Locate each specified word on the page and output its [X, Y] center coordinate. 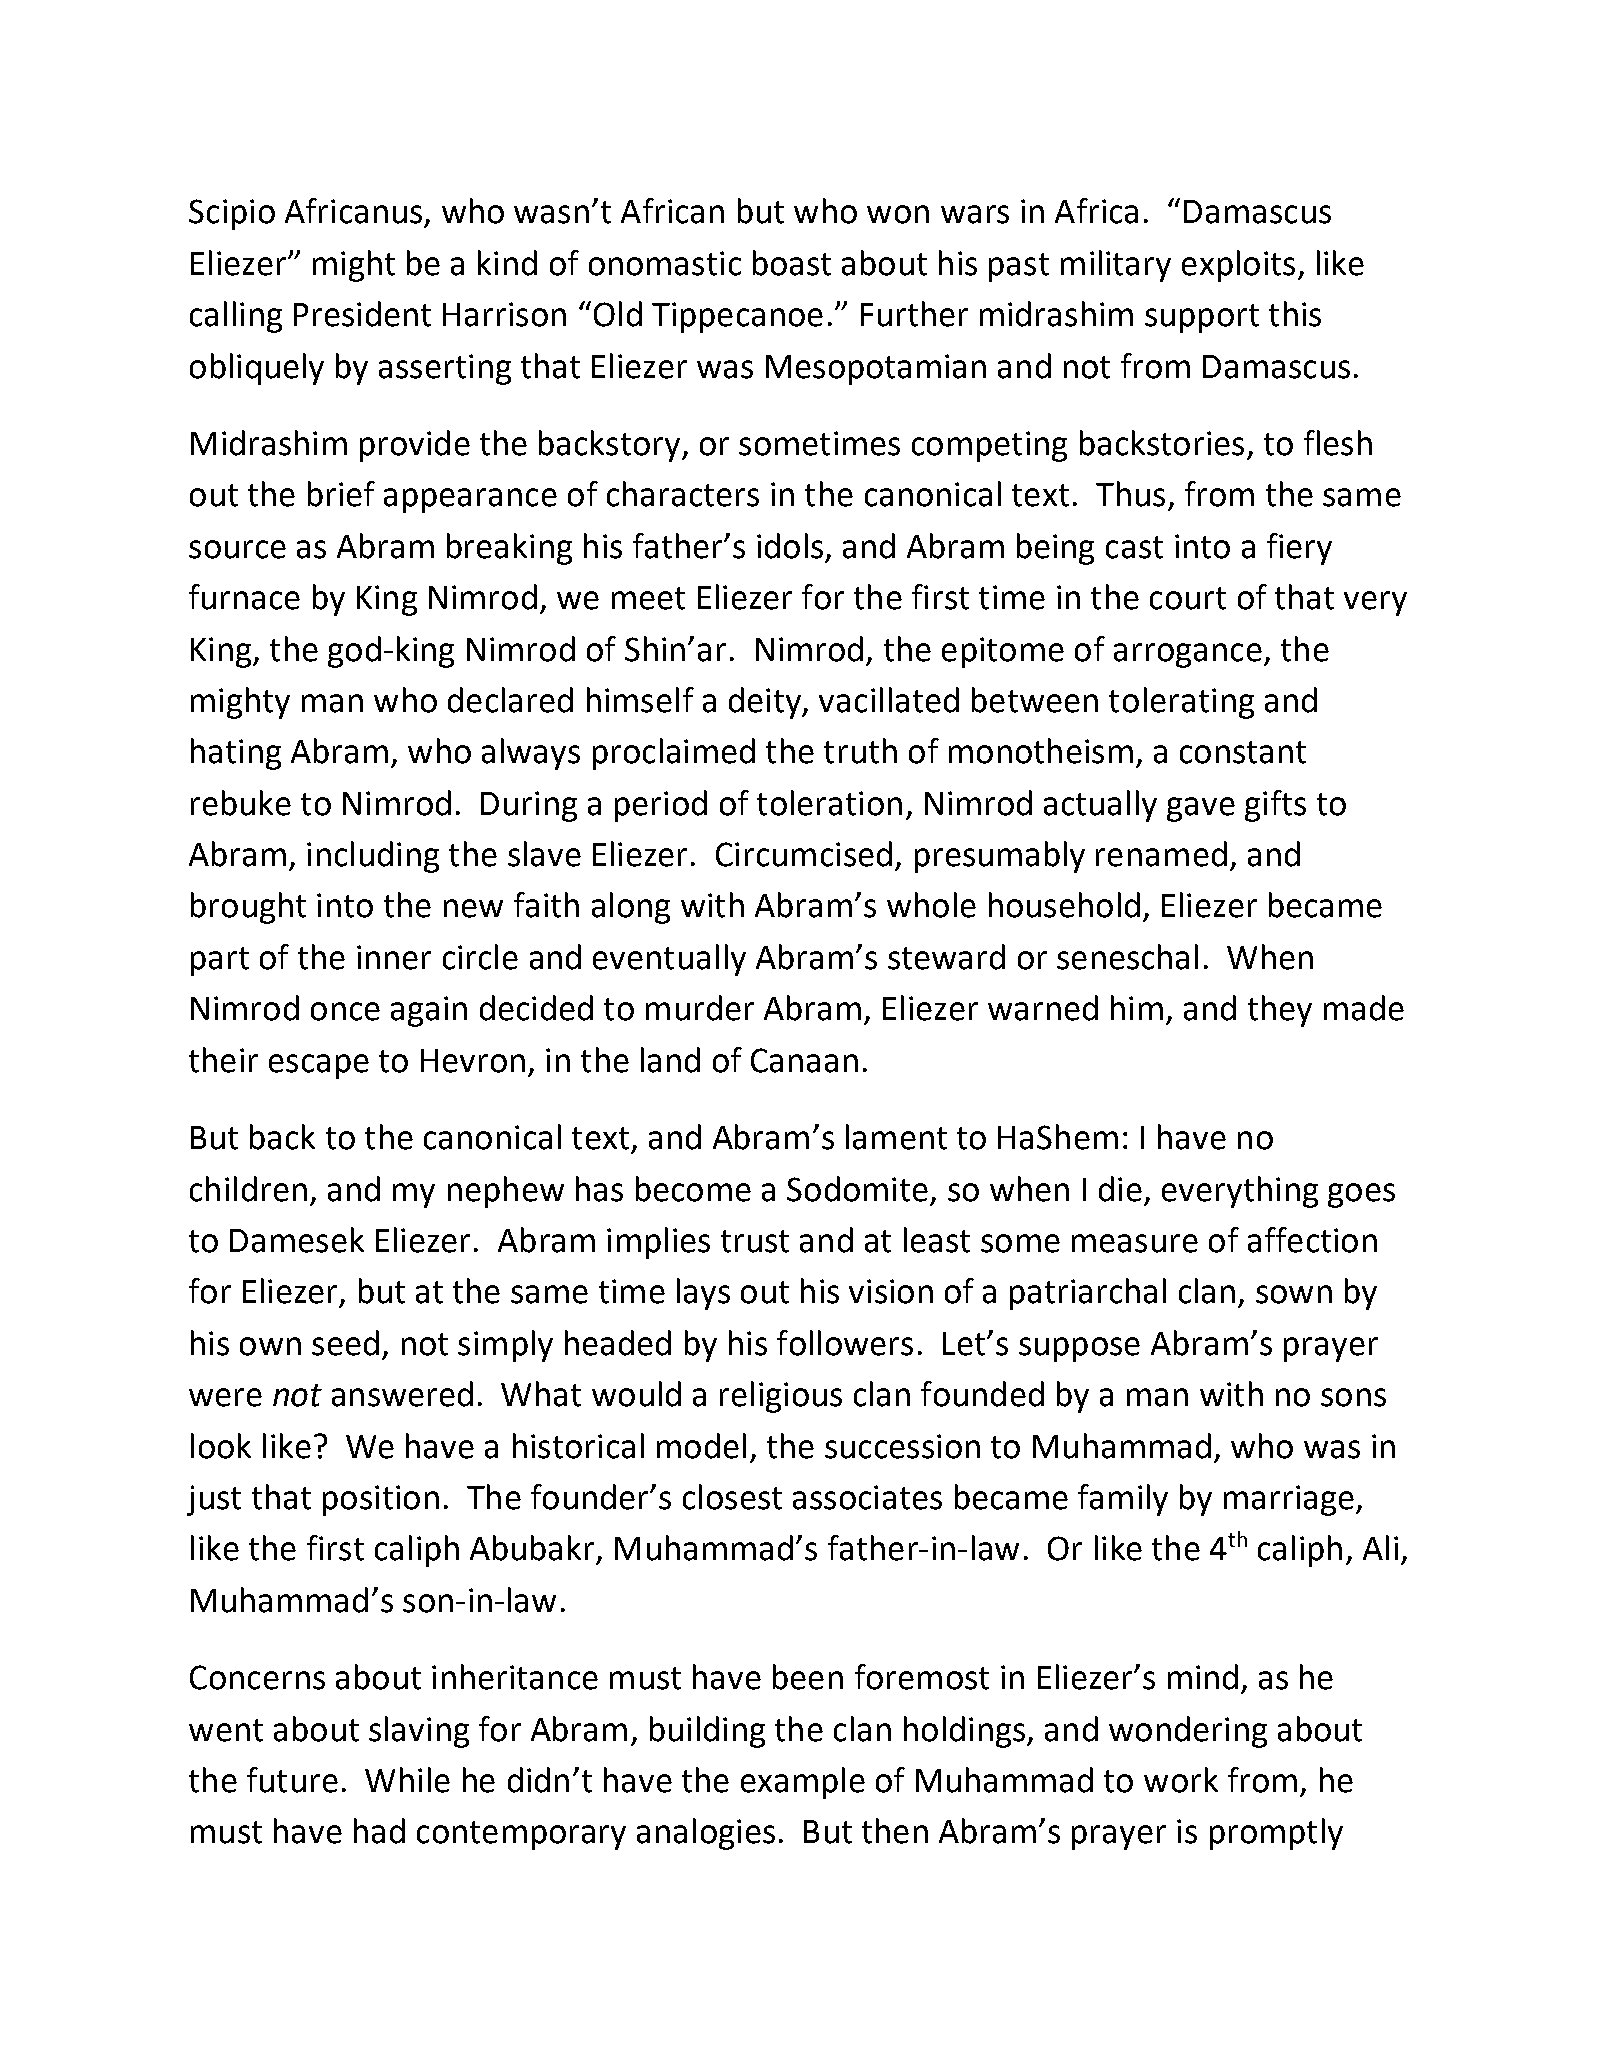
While [407, 1780]
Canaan [804, 1060]
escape [319, 1066]
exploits [1238, 266]
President [362, 314]
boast [792, 263]
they [1280, 1011]
